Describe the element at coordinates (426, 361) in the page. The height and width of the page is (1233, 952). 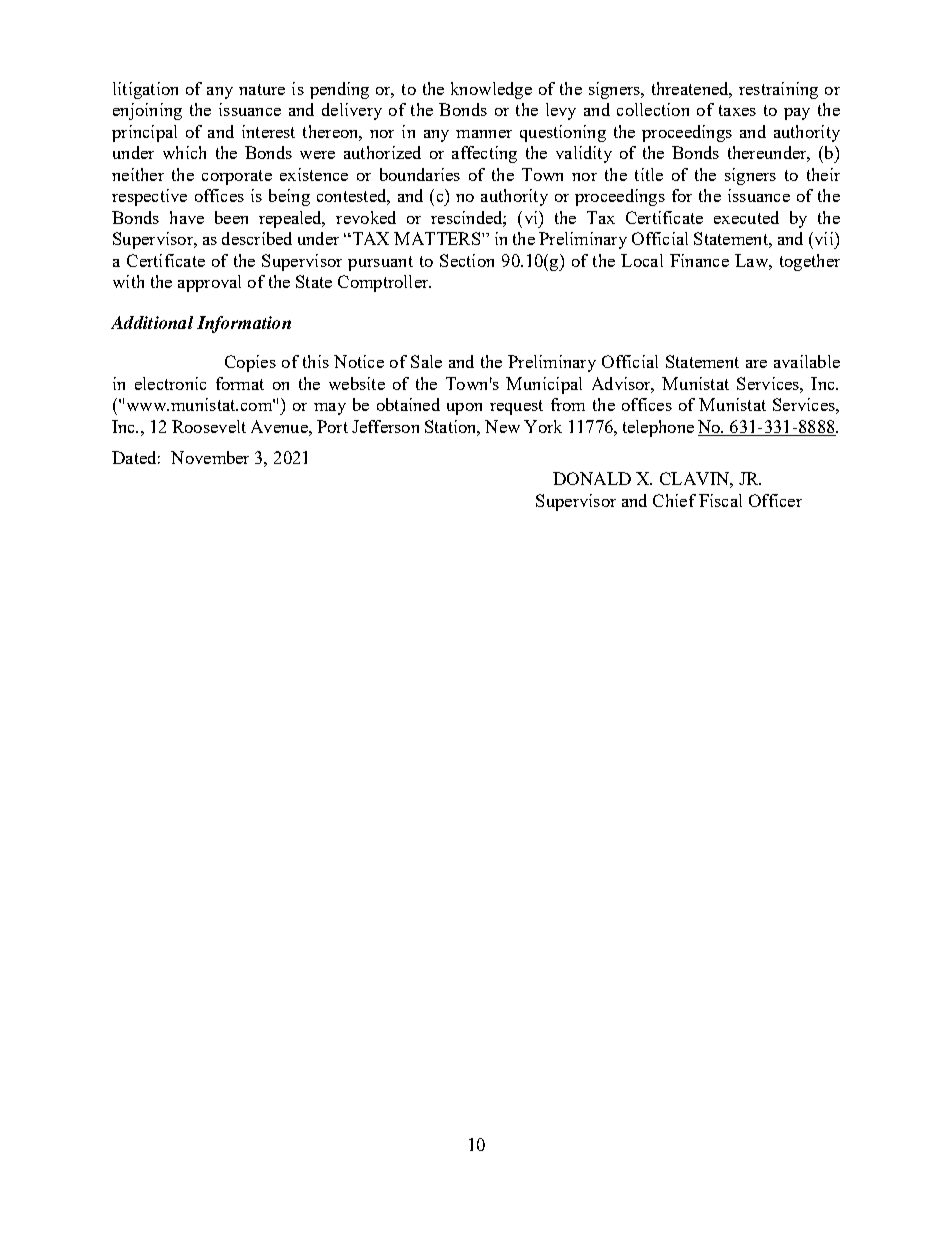
I see `Sale` at that location.
